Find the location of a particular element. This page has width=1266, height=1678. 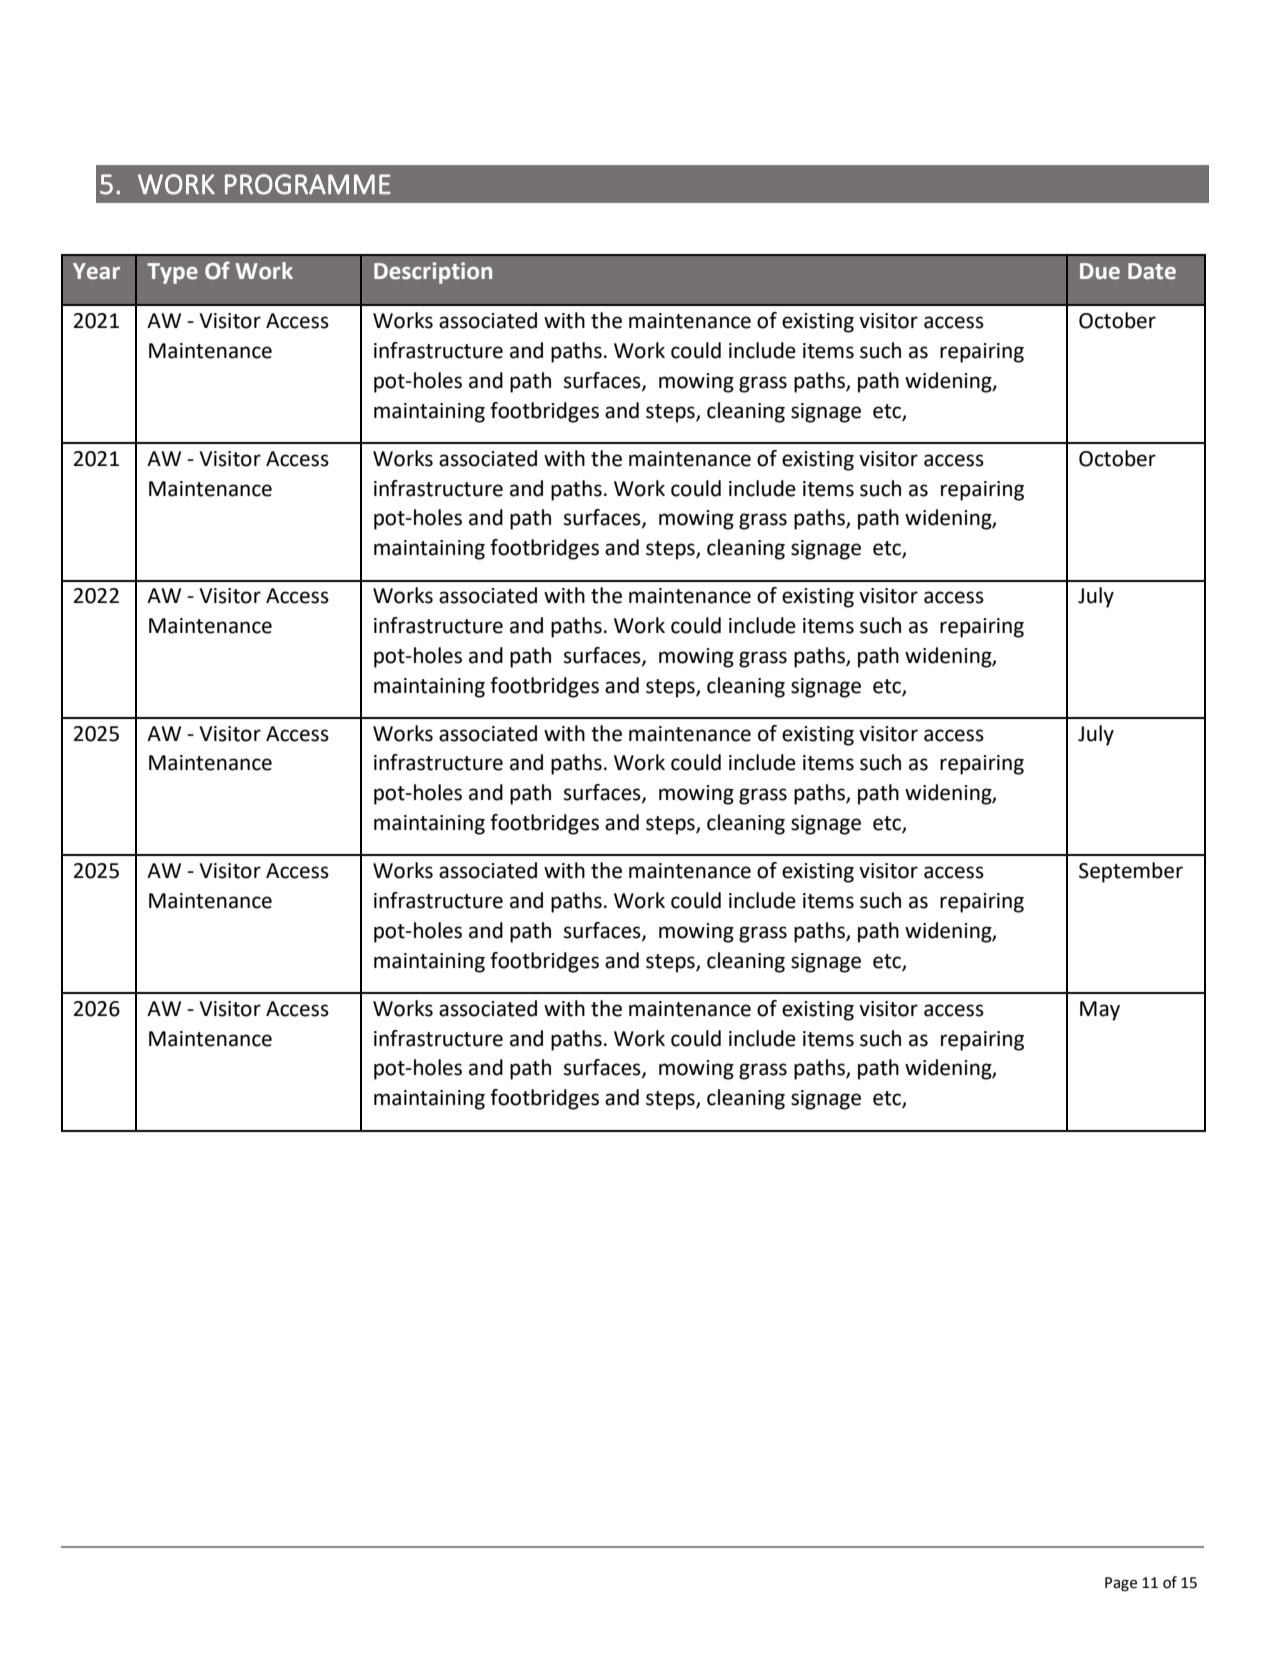

Due is located at coordinates (1100, 271).
